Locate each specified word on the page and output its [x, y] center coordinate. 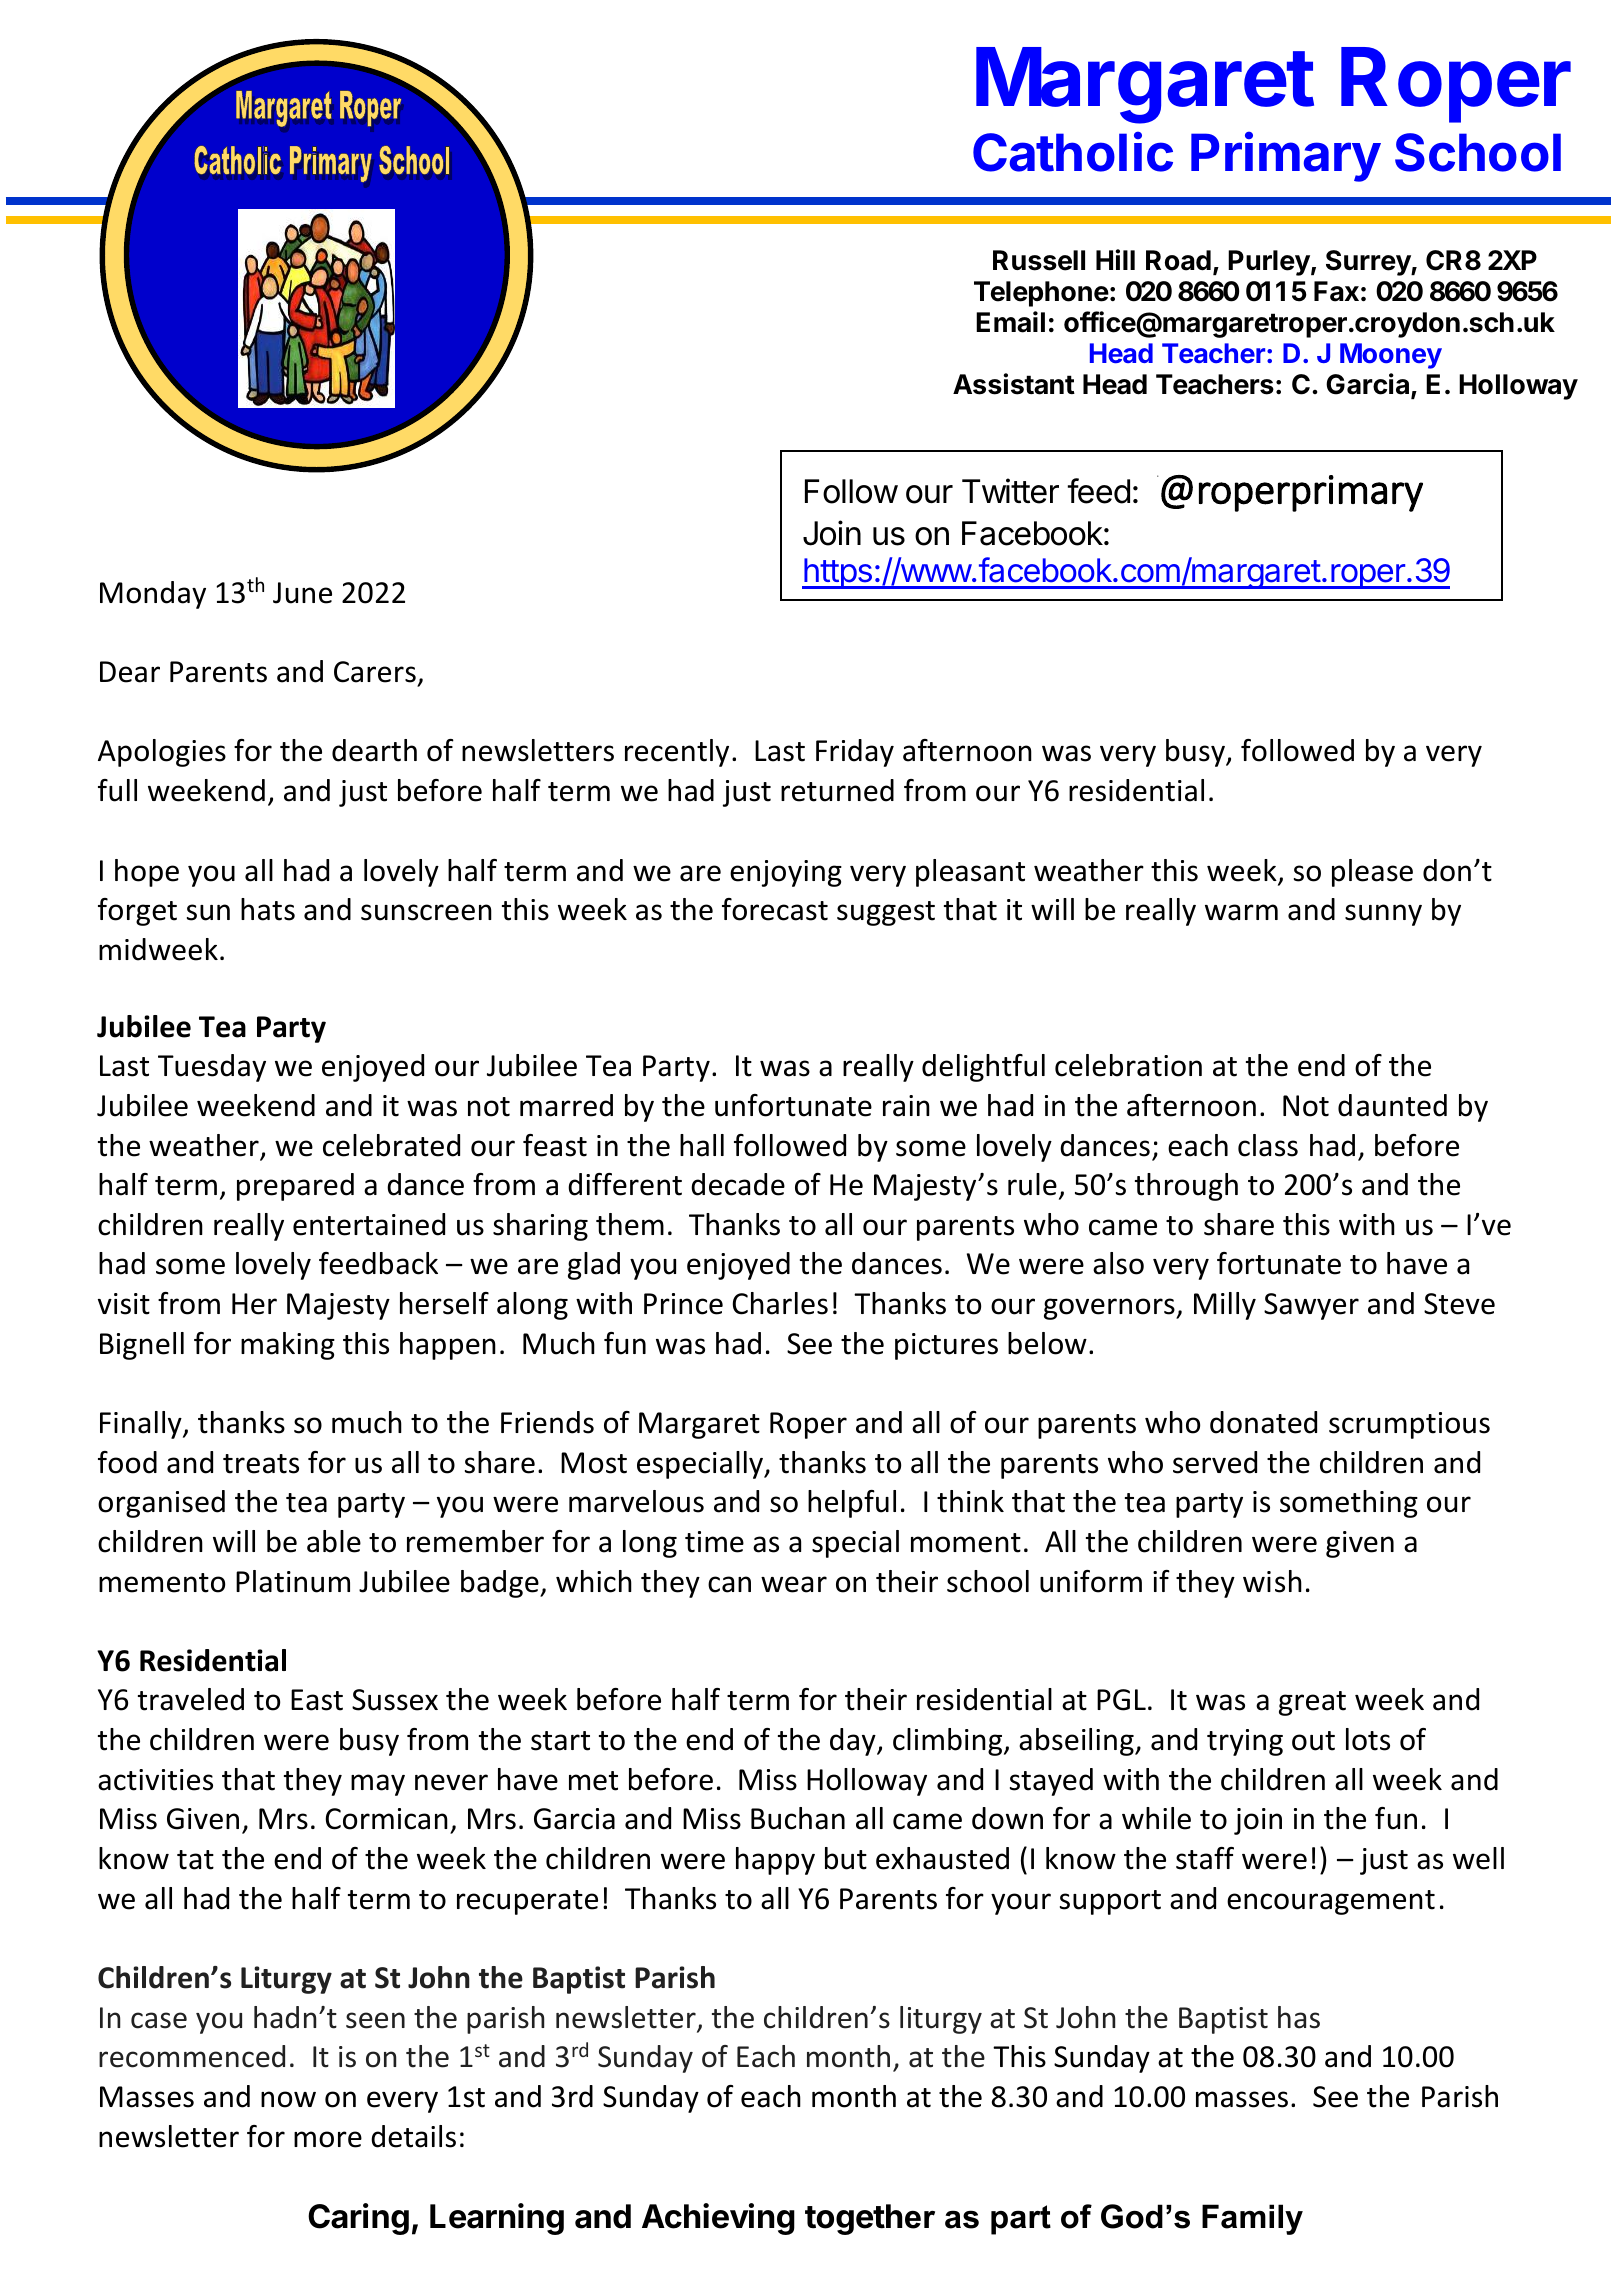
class [1268, 1145]
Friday [855, 753]
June [302, 593]
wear [794, 1584]
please [1372, 873]
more [328, 2139]
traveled [191, 1699]
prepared [295, 1187]
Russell [1039, 260]
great [1312, 1703]
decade [738, 1184]
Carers [375, 672]
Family [1252, 2219]
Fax [1336, 291]
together [870, 2219]
